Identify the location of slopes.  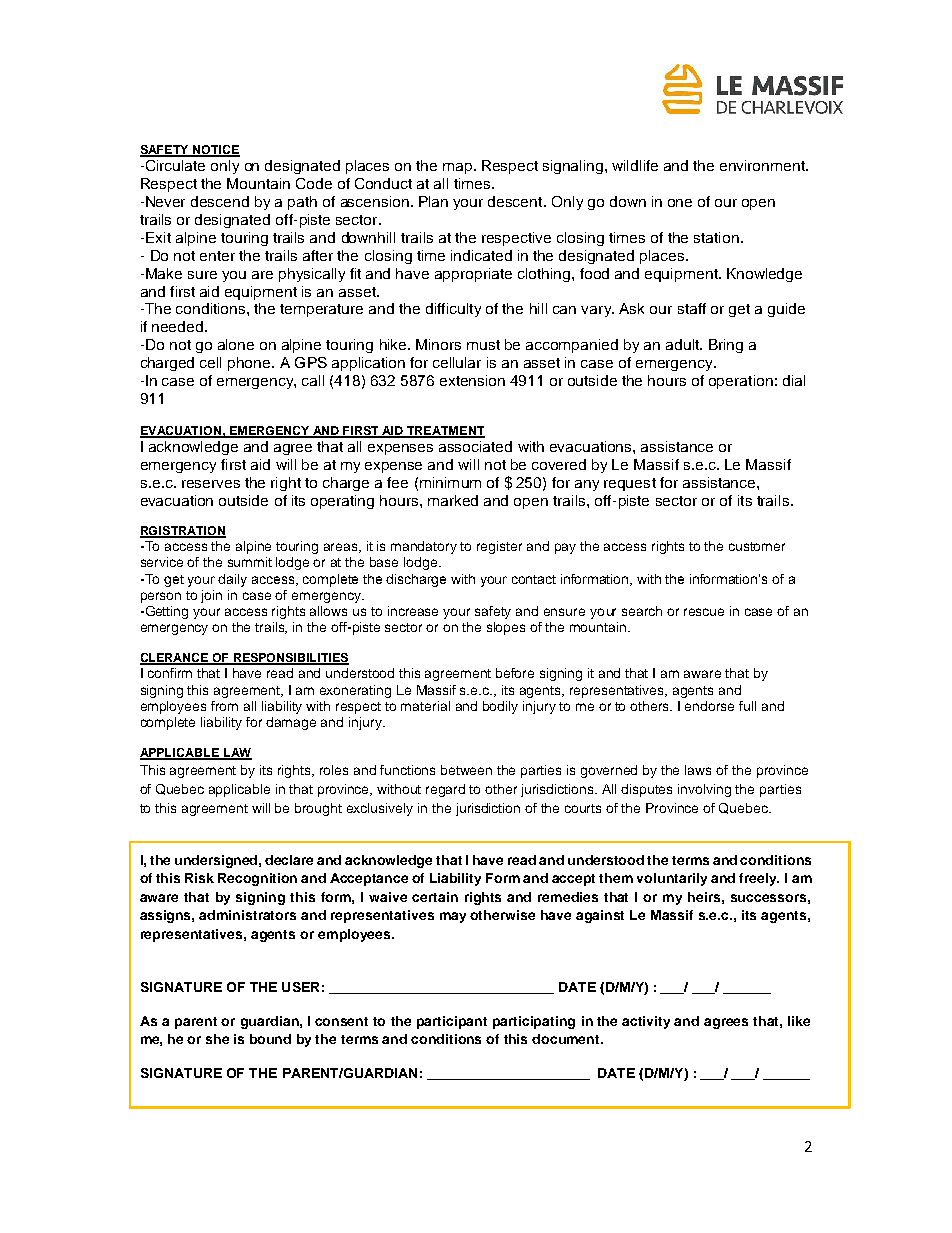
(506, 628).
